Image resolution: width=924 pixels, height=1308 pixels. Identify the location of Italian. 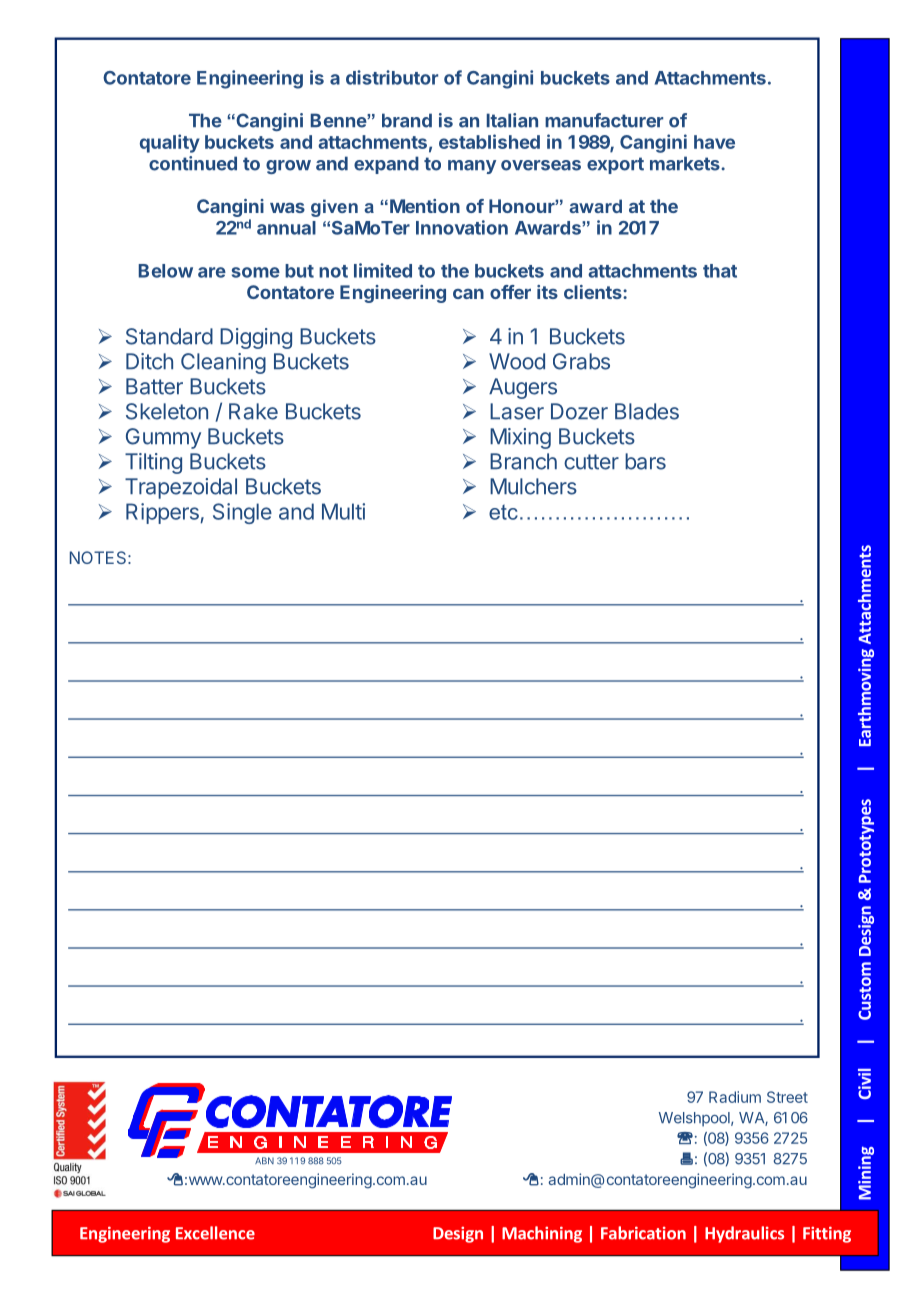
(512, 120).
